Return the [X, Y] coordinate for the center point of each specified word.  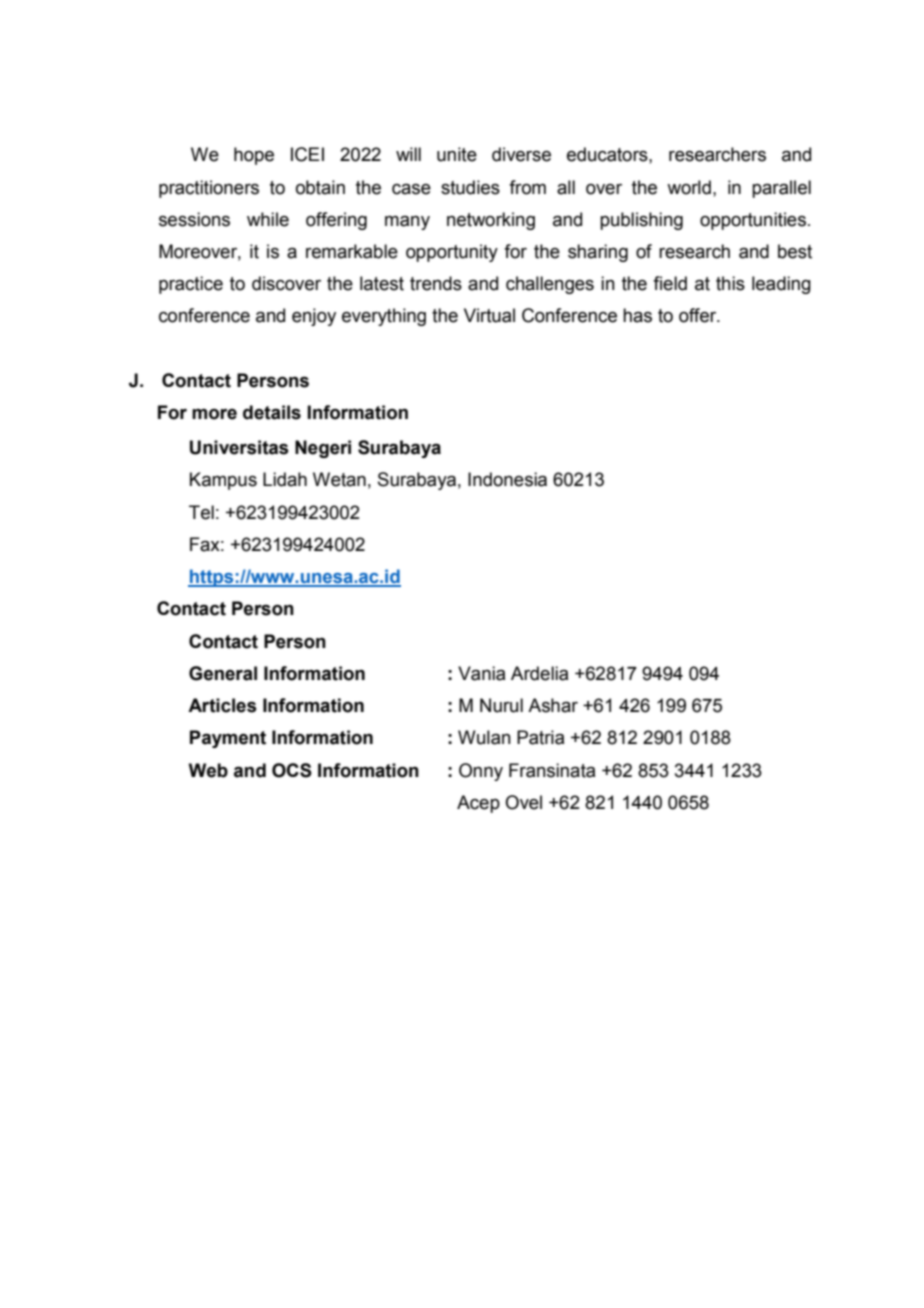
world [689, 187]
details [272, 412]
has [637, 315]
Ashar [553, 705]
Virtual [489, 315]
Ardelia [539, 673]
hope [254, 156]
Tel [201, 512]
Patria [540, 737]
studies [470, 187]
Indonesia [507, 479]
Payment [228, 739]
